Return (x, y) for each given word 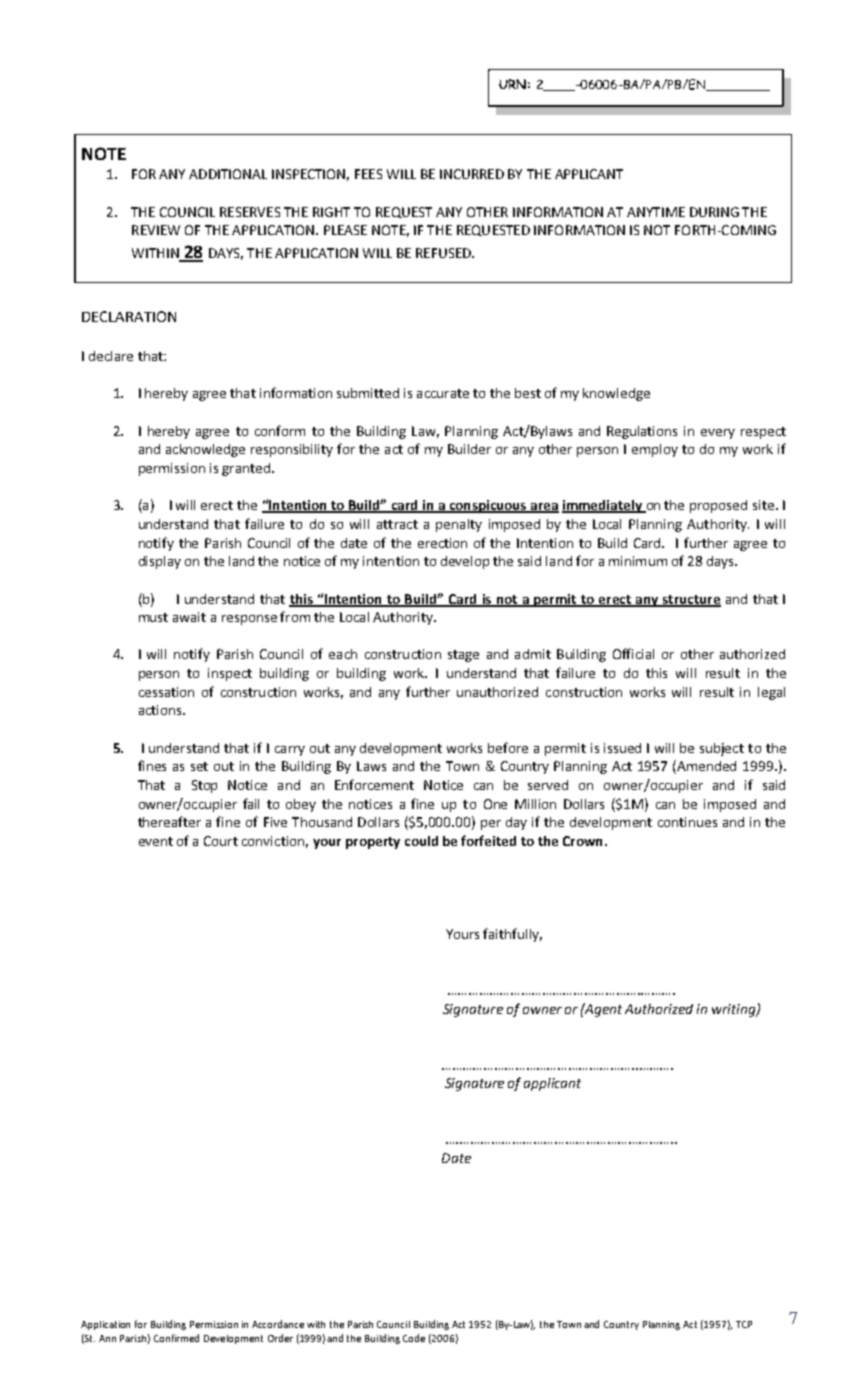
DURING (714, 212)
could (421, 841)
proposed (718, 506)
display (160, 562)
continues (687, 822)
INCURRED (472, 174)
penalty (459, 525)
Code (414, 1338)
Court (221, 841)
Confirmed (176, 1338)
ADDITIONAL (228, 174)
